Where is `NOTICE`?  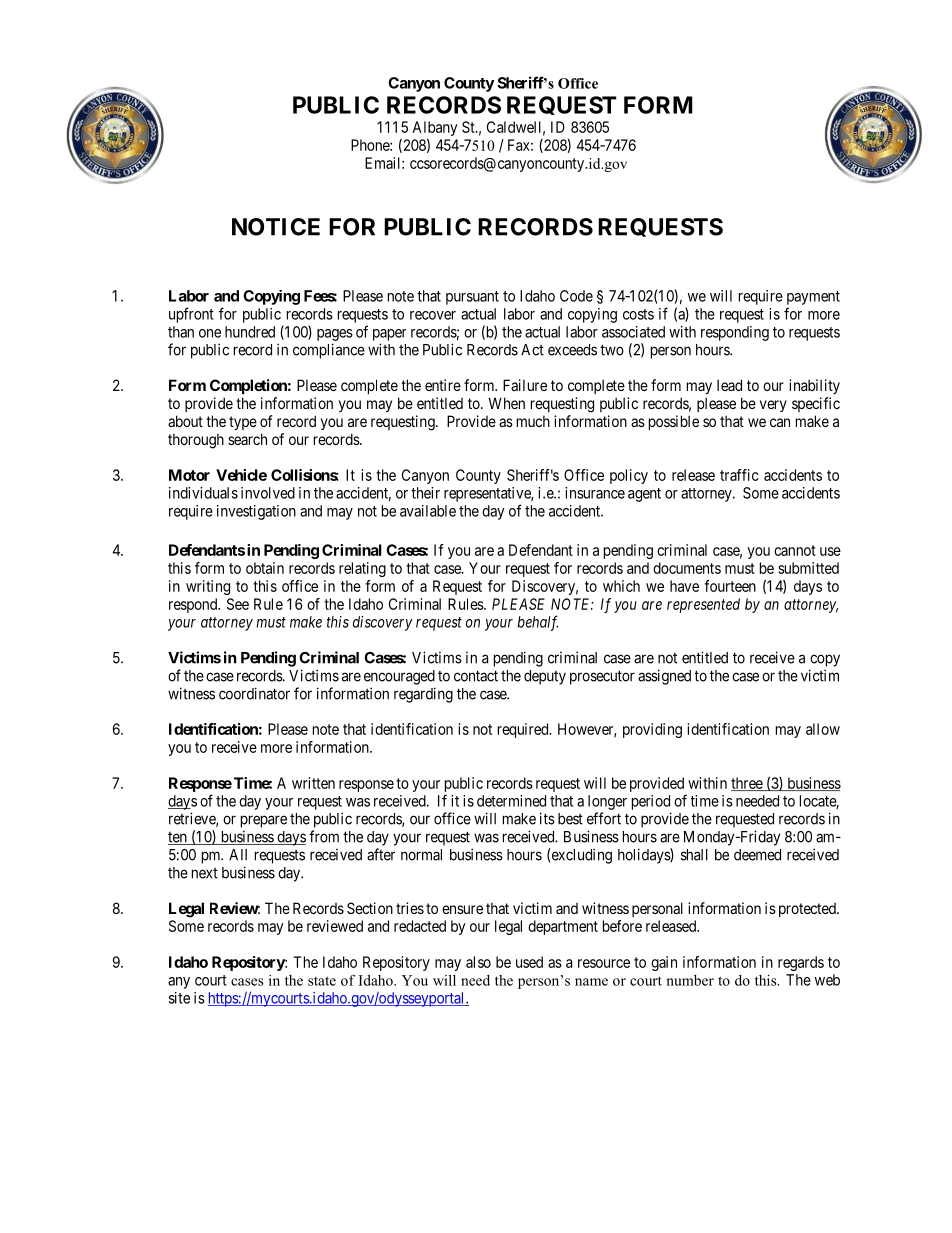 NOTICE is located at coordinates (276, 227).
